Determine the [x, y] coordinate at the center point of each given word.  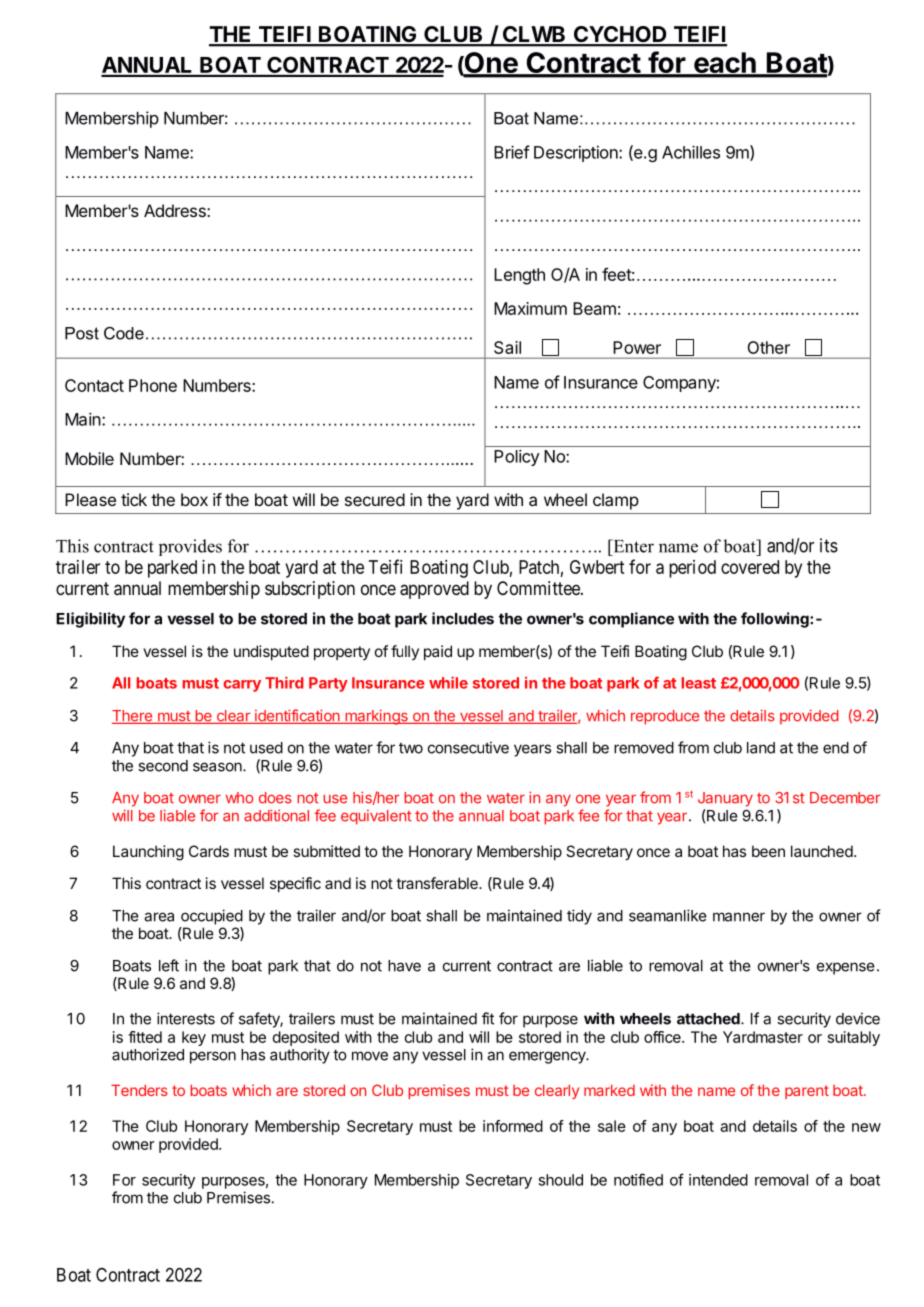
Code [124, 333]
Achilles [691, 152]
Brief [512, 152]
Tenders [139, 1090]
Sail [507, 347]
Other [769, 347]
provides [190, 547]
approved [434, 590]
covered [750, 567]
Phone [153, 385]
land [761, 748]
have [404, 966]
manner [739, 917]
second [163, 766]
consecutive [468, 747]
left [169, 965]
